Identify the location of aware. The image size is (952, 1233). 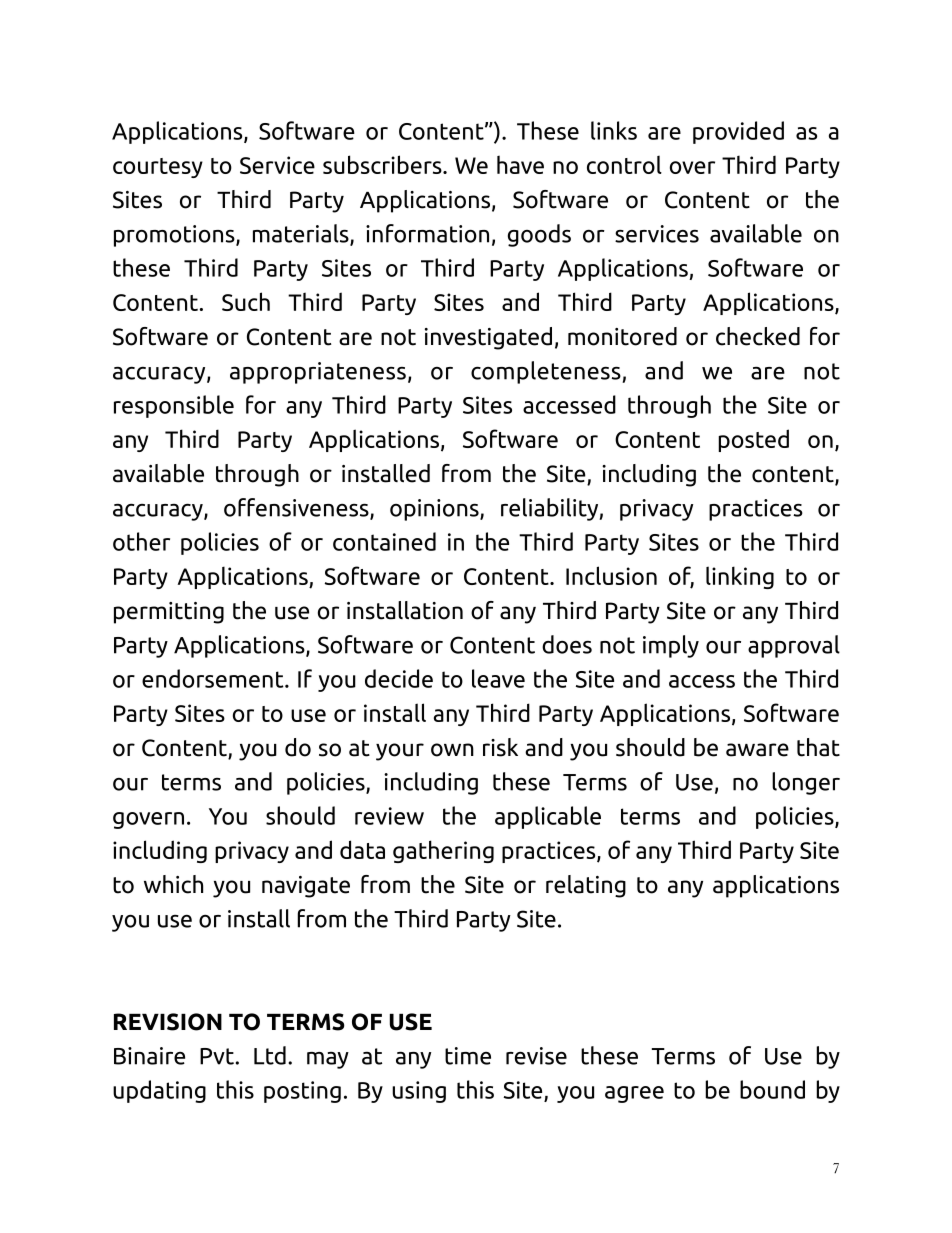
(757, 750).
